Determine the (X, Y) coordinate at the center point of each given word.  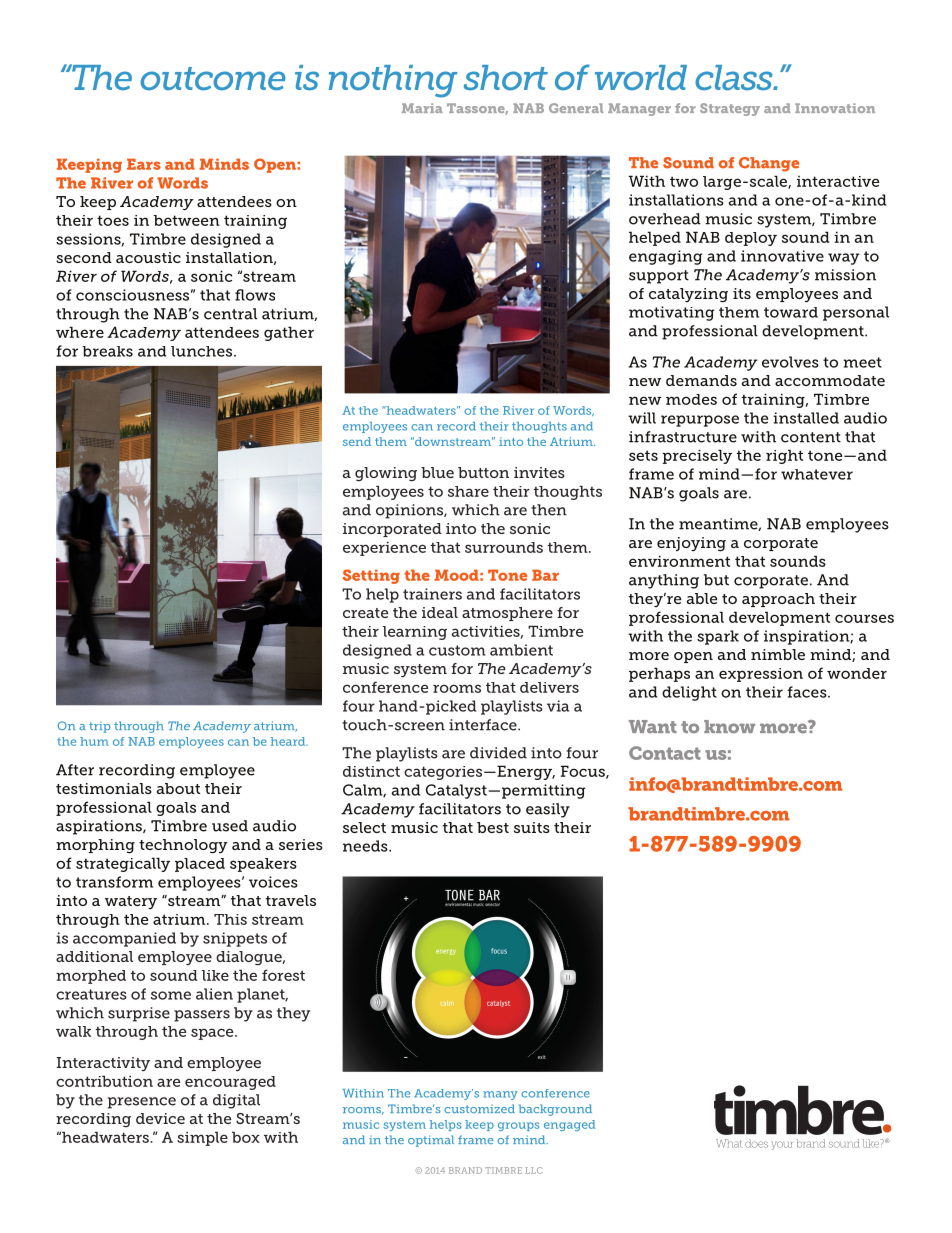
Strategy (730, 109)
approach (778, 600)
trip (99, 727)
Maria (422, 108)
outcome (213, 79)
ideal (440, 612)
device (160, 1118)
